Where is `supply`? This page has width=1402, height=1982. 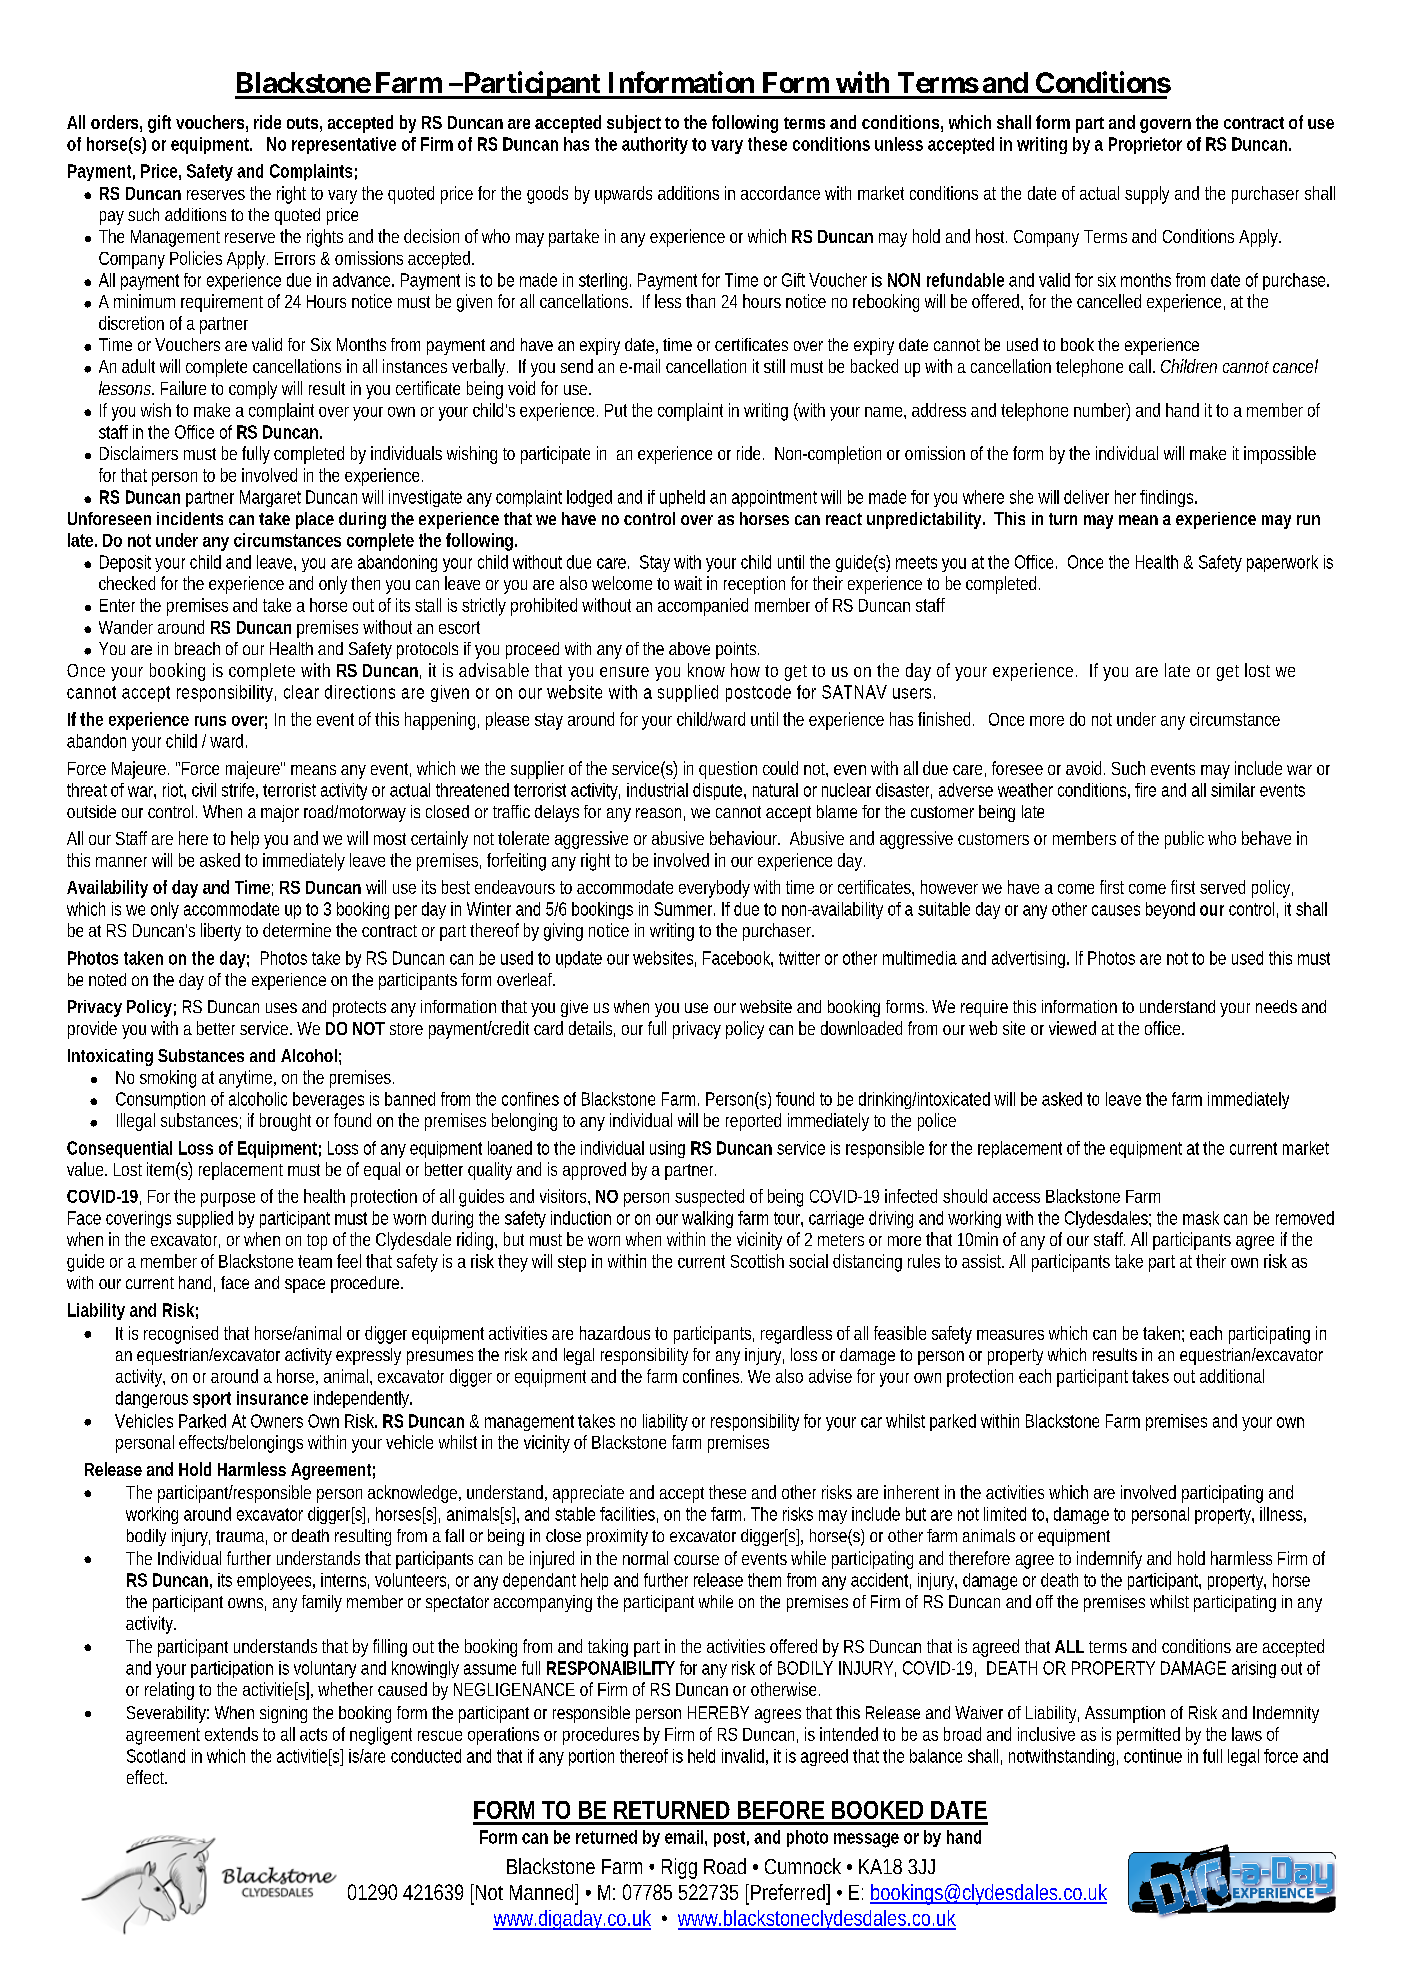 supply is located at coordinates (1147, 195).
